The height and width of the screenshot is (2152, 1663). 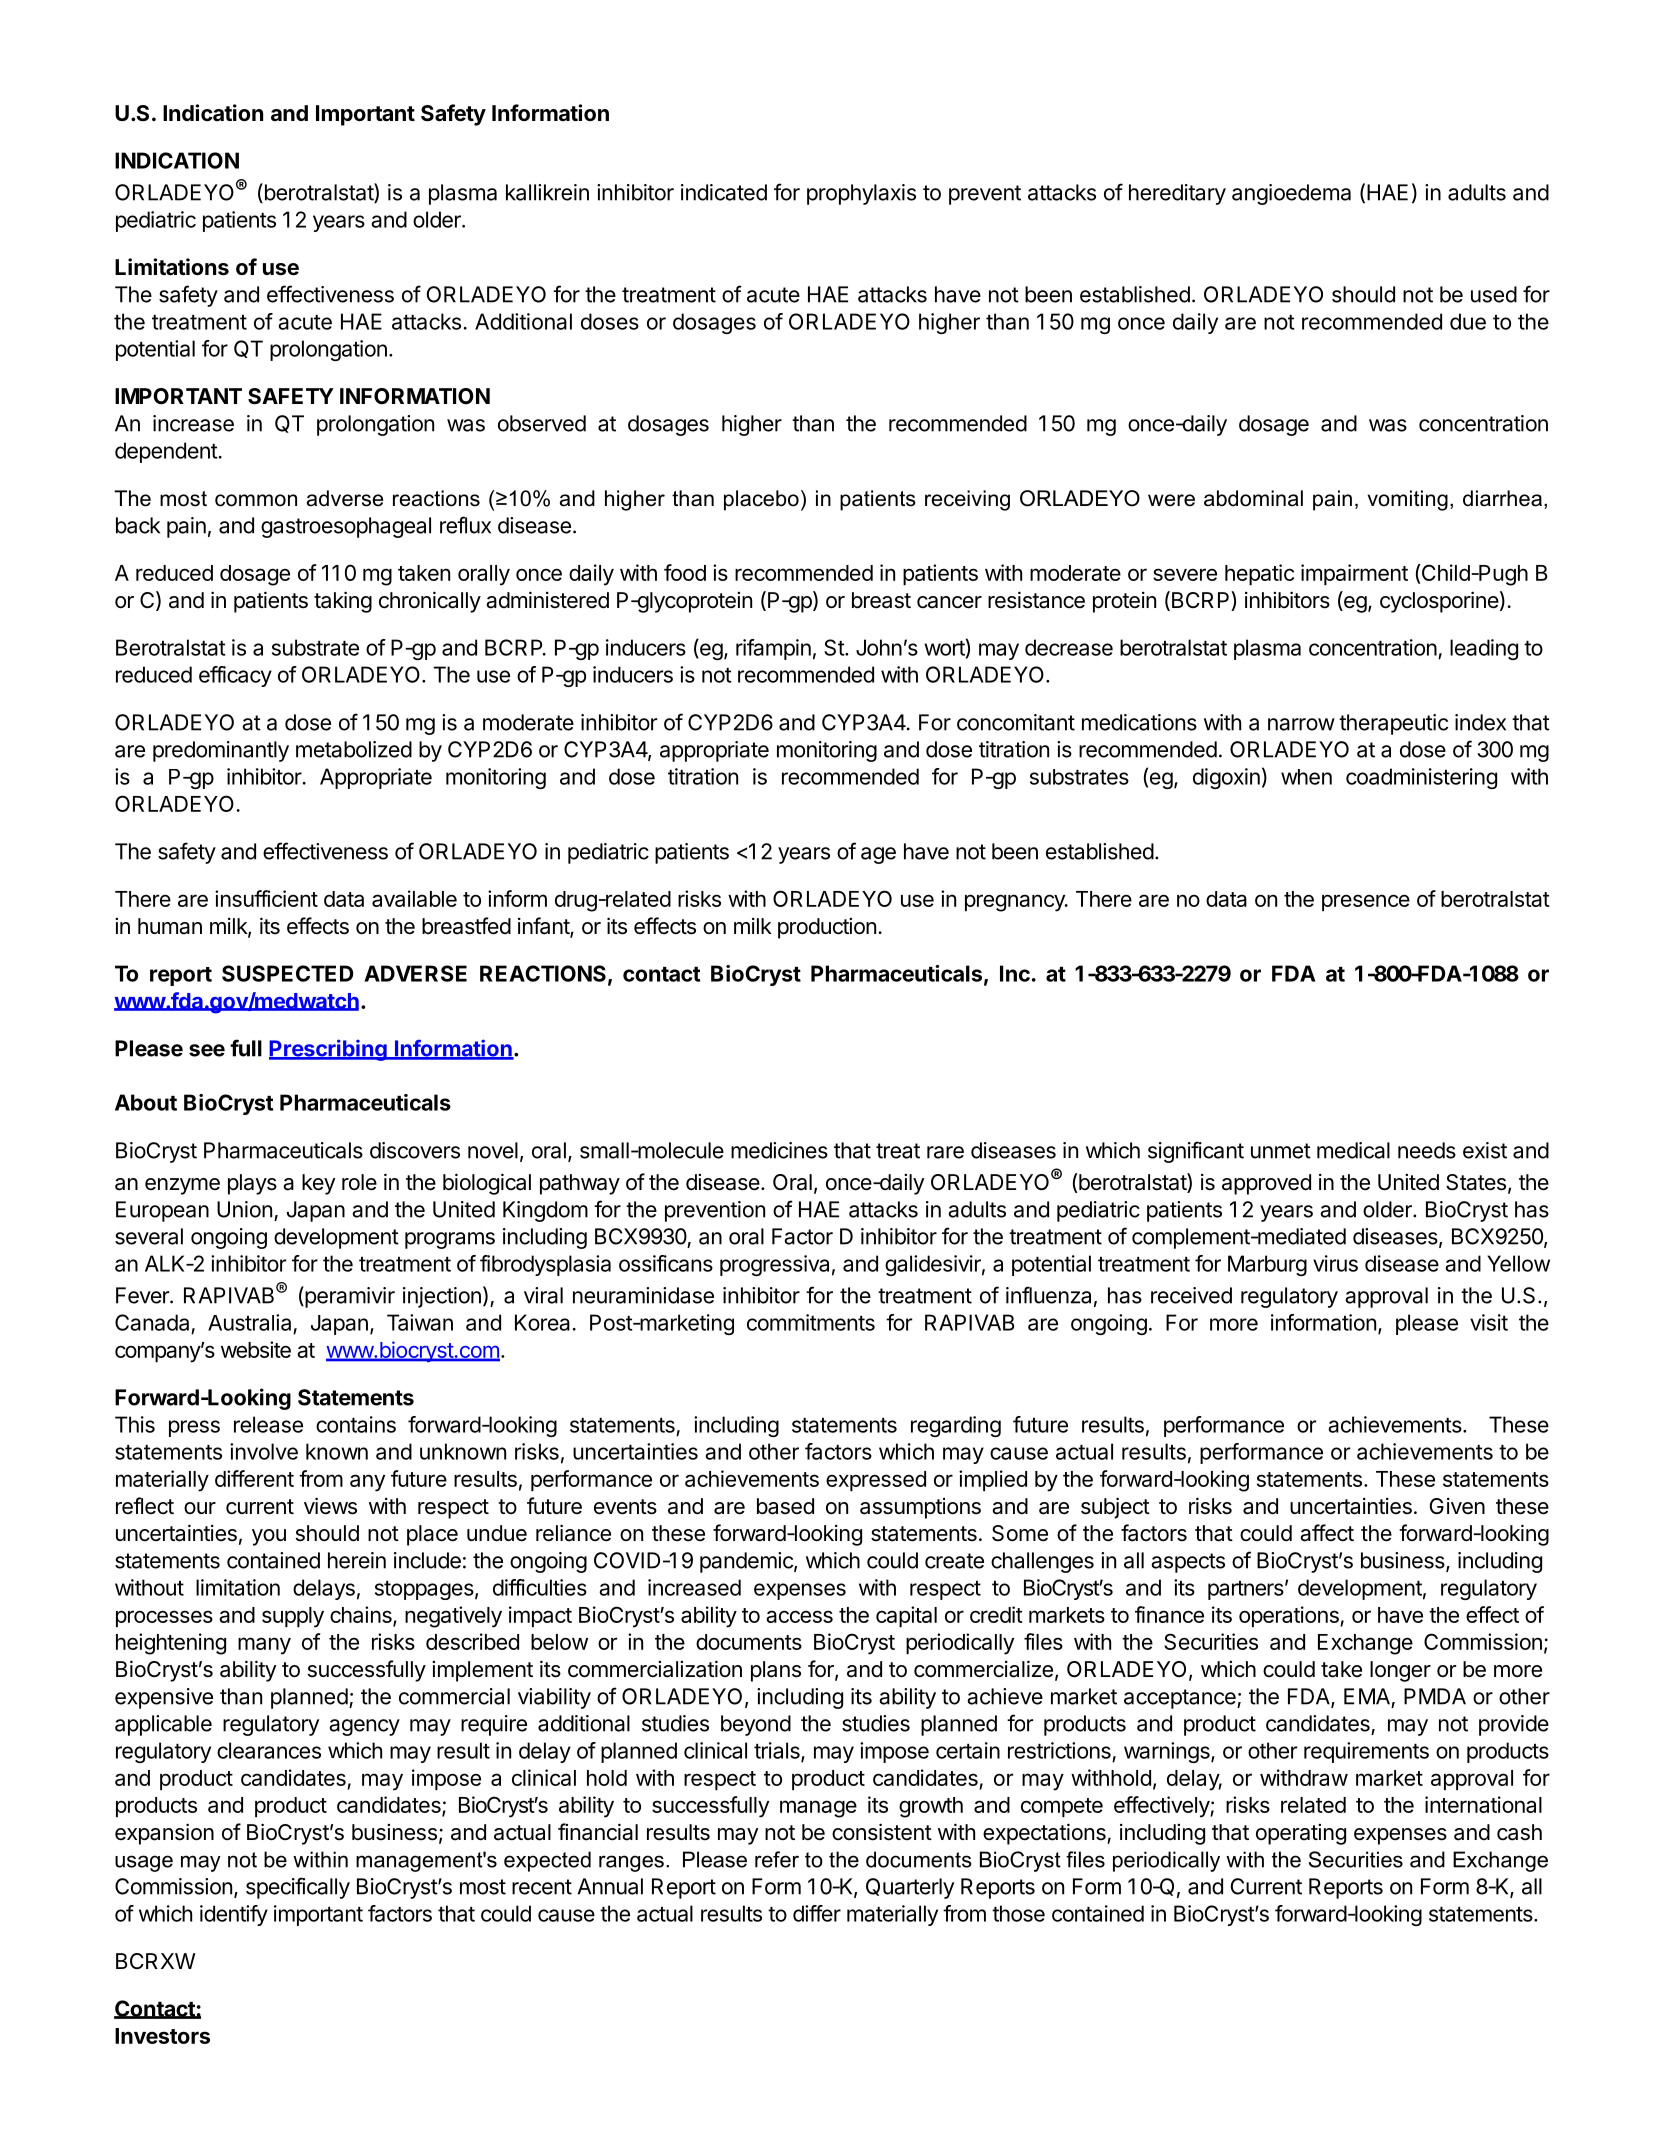 I want to click on operating, so click(x=1301, y=1834).
